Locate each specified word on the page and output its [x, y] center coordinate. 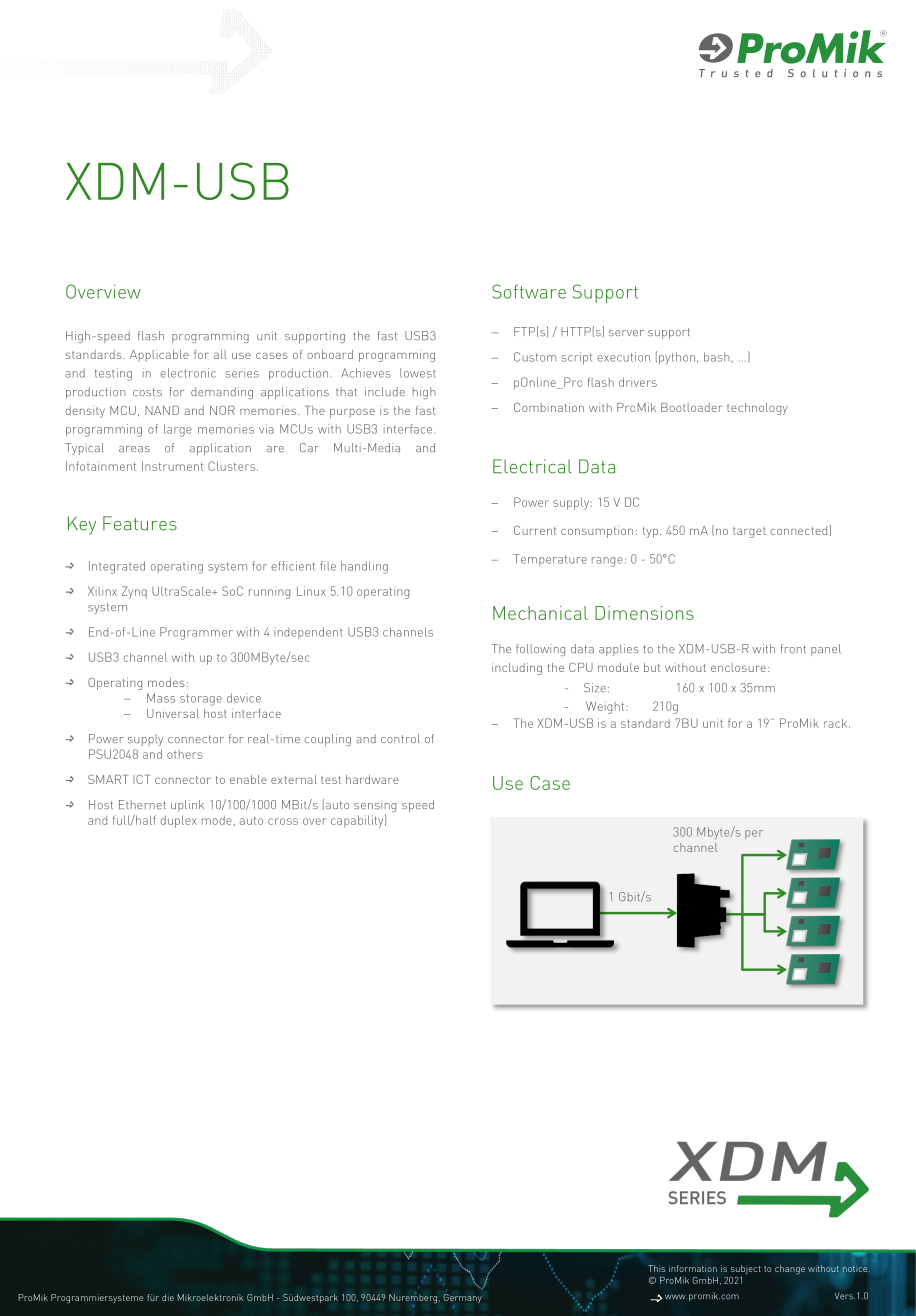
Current [535, 530]
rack [837, 723]
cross [283, 821]
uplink [187, 806]
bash [717, 357]
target [749, 532]
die [168, 1297]
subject [746, 1269]
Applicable [159, 356]
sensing [375, 806]
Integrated [117, 567]
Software [529, 291]
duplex [178, 821]
